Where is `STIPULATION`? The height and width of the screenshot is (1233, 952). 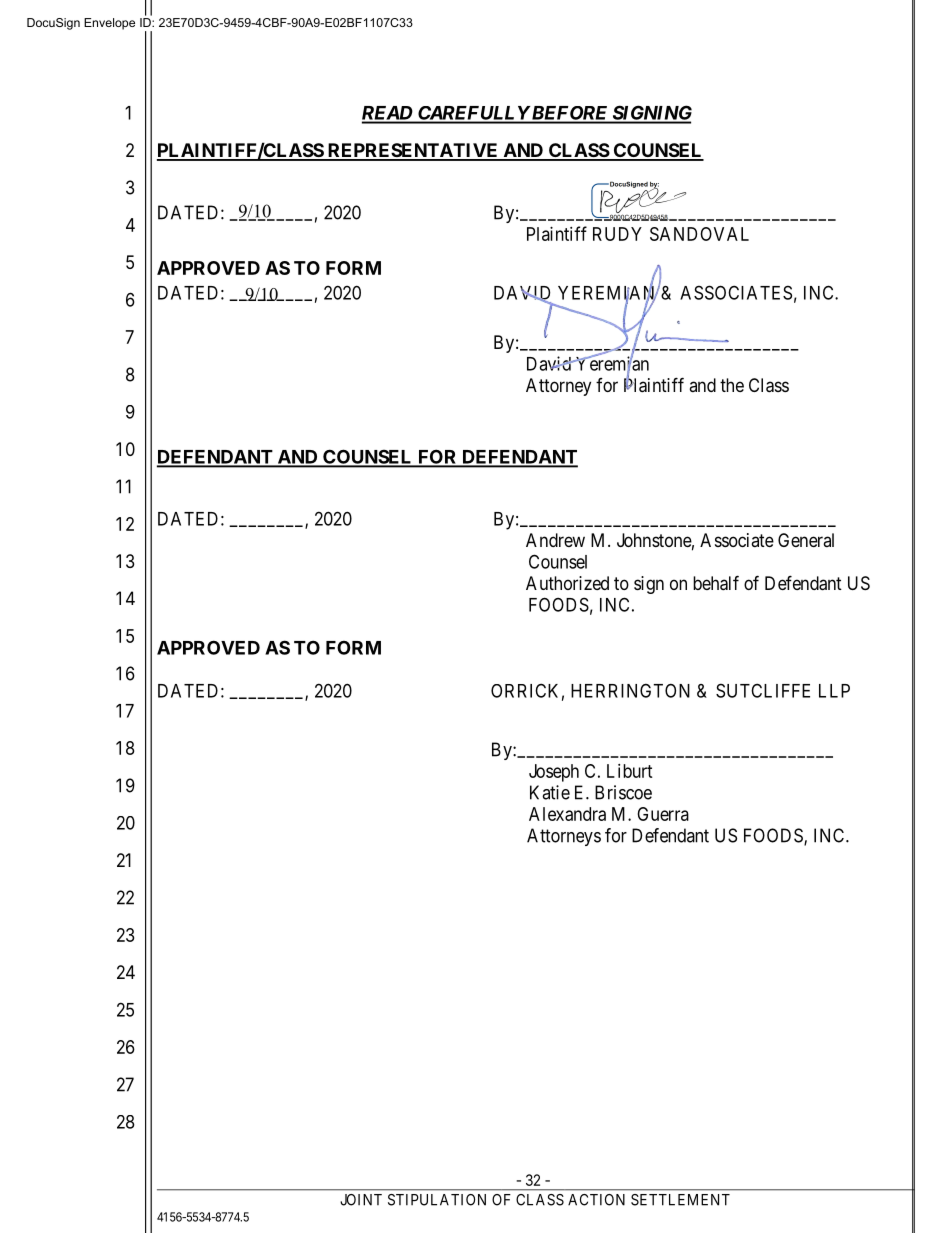
STIPULATION is located at coordinates (437, 1200).
